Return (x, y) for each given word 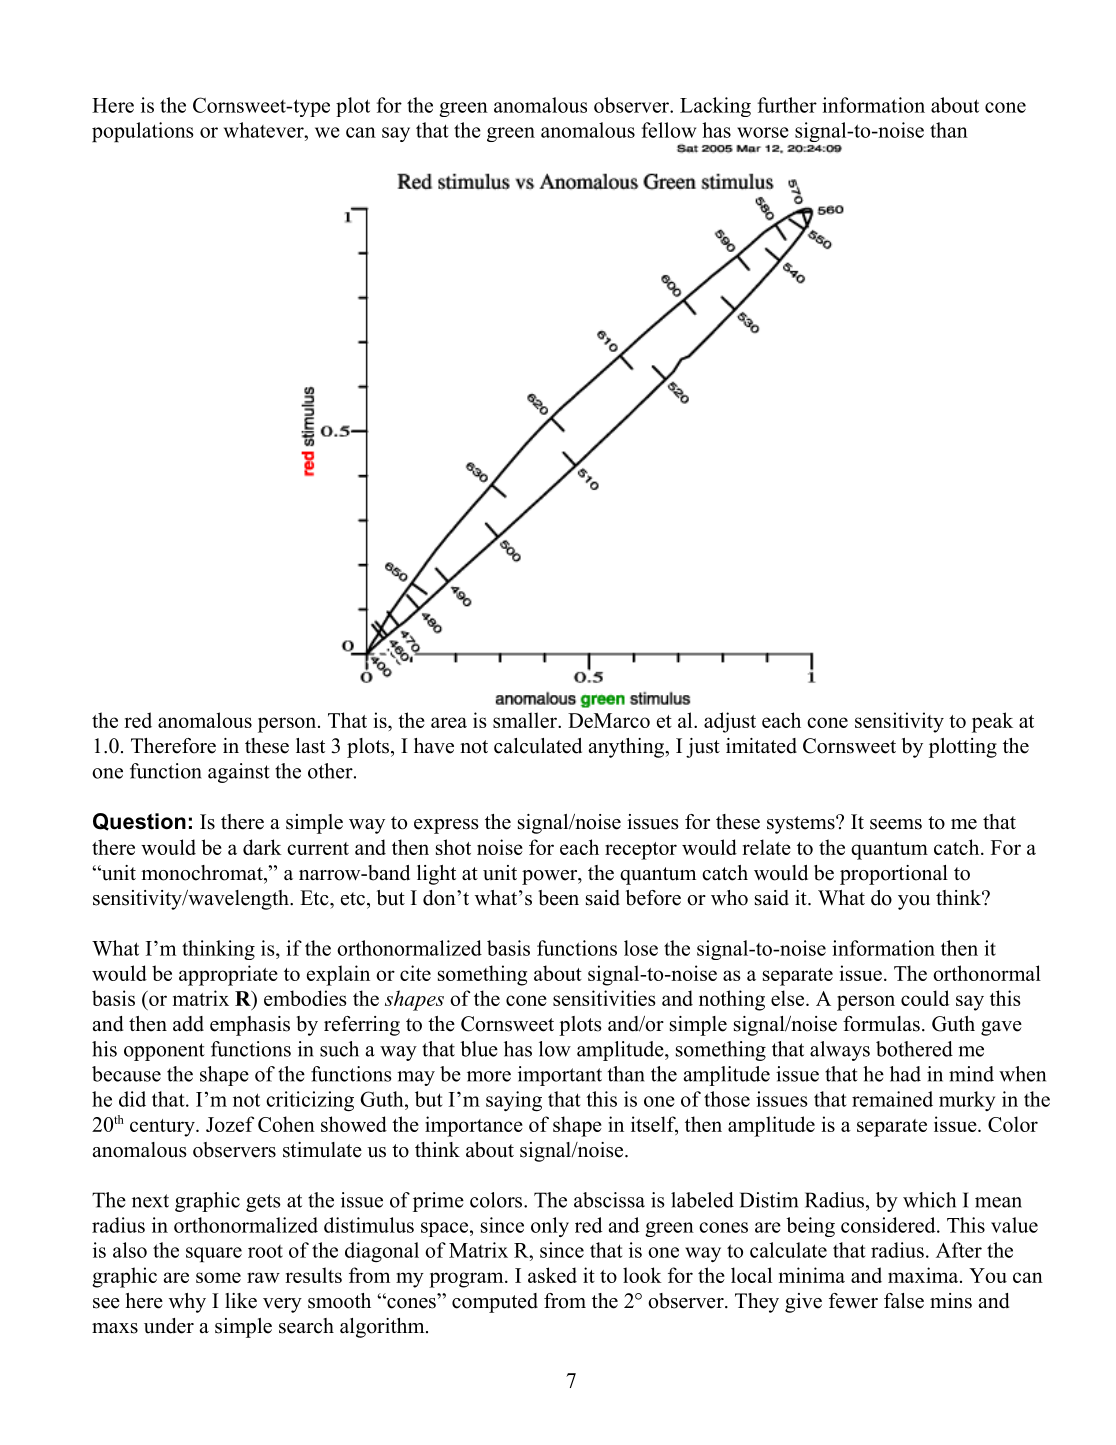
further (787, 105)
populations (143, 132)
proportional (894, 875)
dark (262, 847)
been (558, 898)
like (241, 1301)
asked (552, 1275)
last (310, 746)
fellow (668, 130)
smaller (526, 720)
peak (992, 722)
